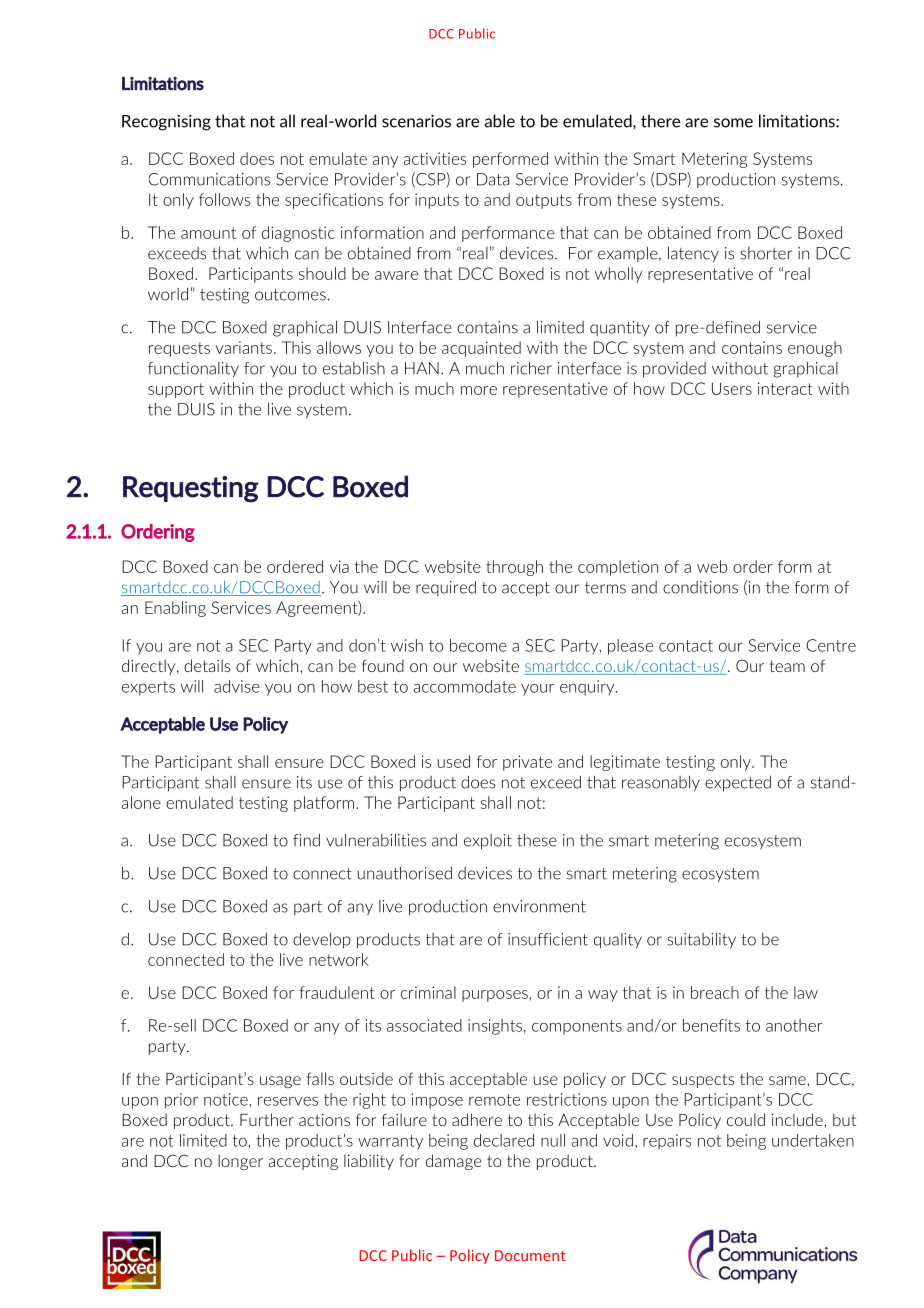 The height and width of the screenshot is (1308, 924). Describe the element at coordinates (190, 489) in the screenshot. I see `Requesting` at that location.
